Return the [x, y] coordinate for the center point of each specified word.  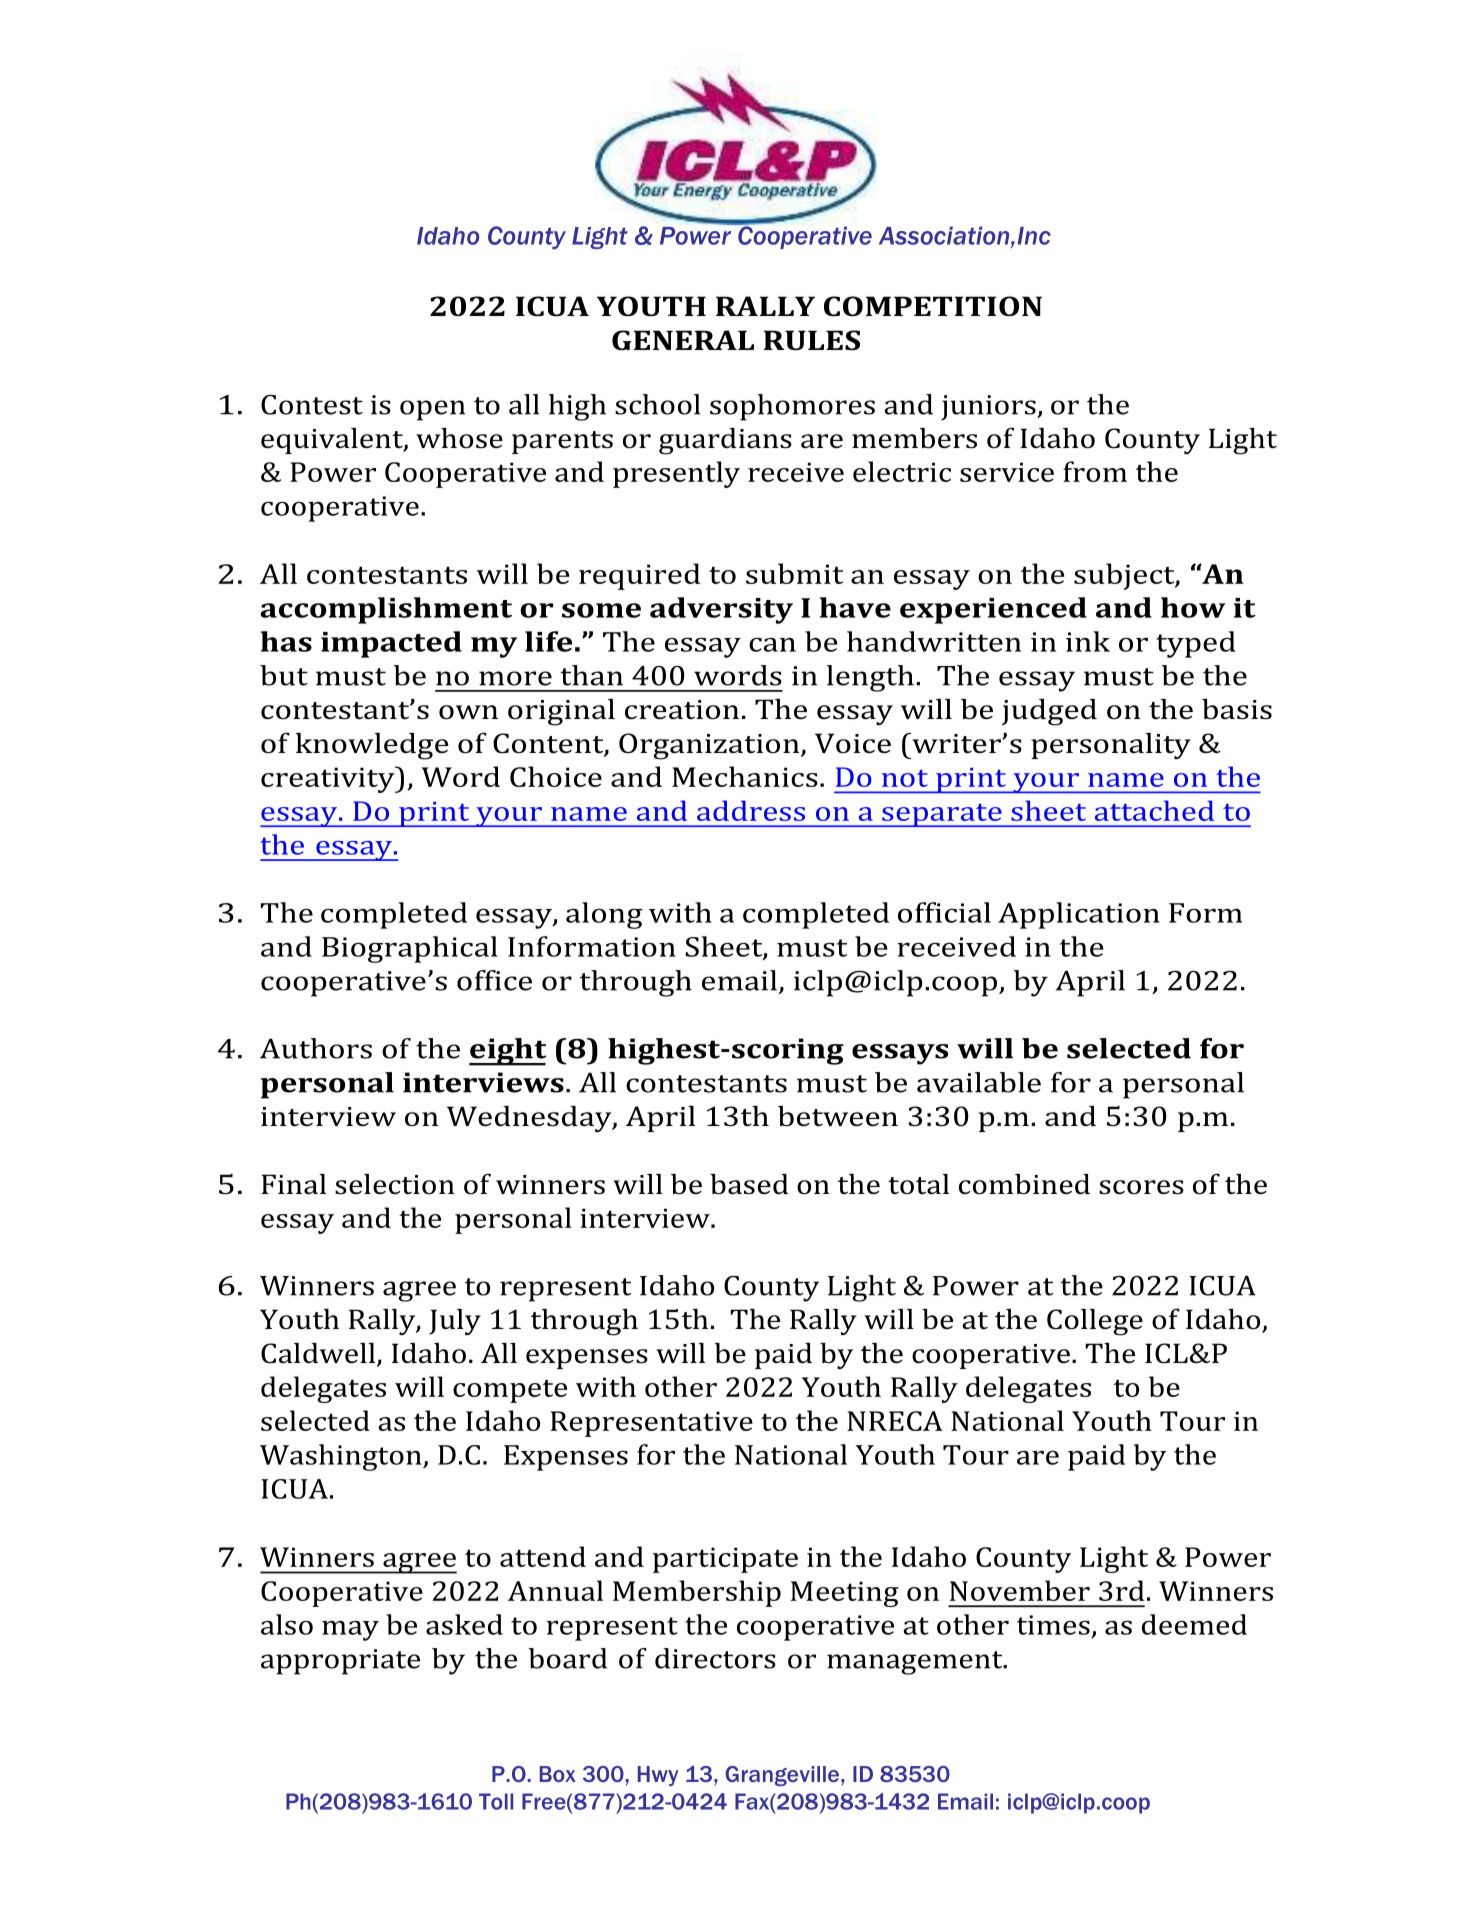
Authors [316, 1048]
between [838, 1116]
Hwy [658, 1776]
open [432, 410]
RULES [812, 340]
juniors [989, 408]
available [979, 1082]
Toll [496, 1801]
